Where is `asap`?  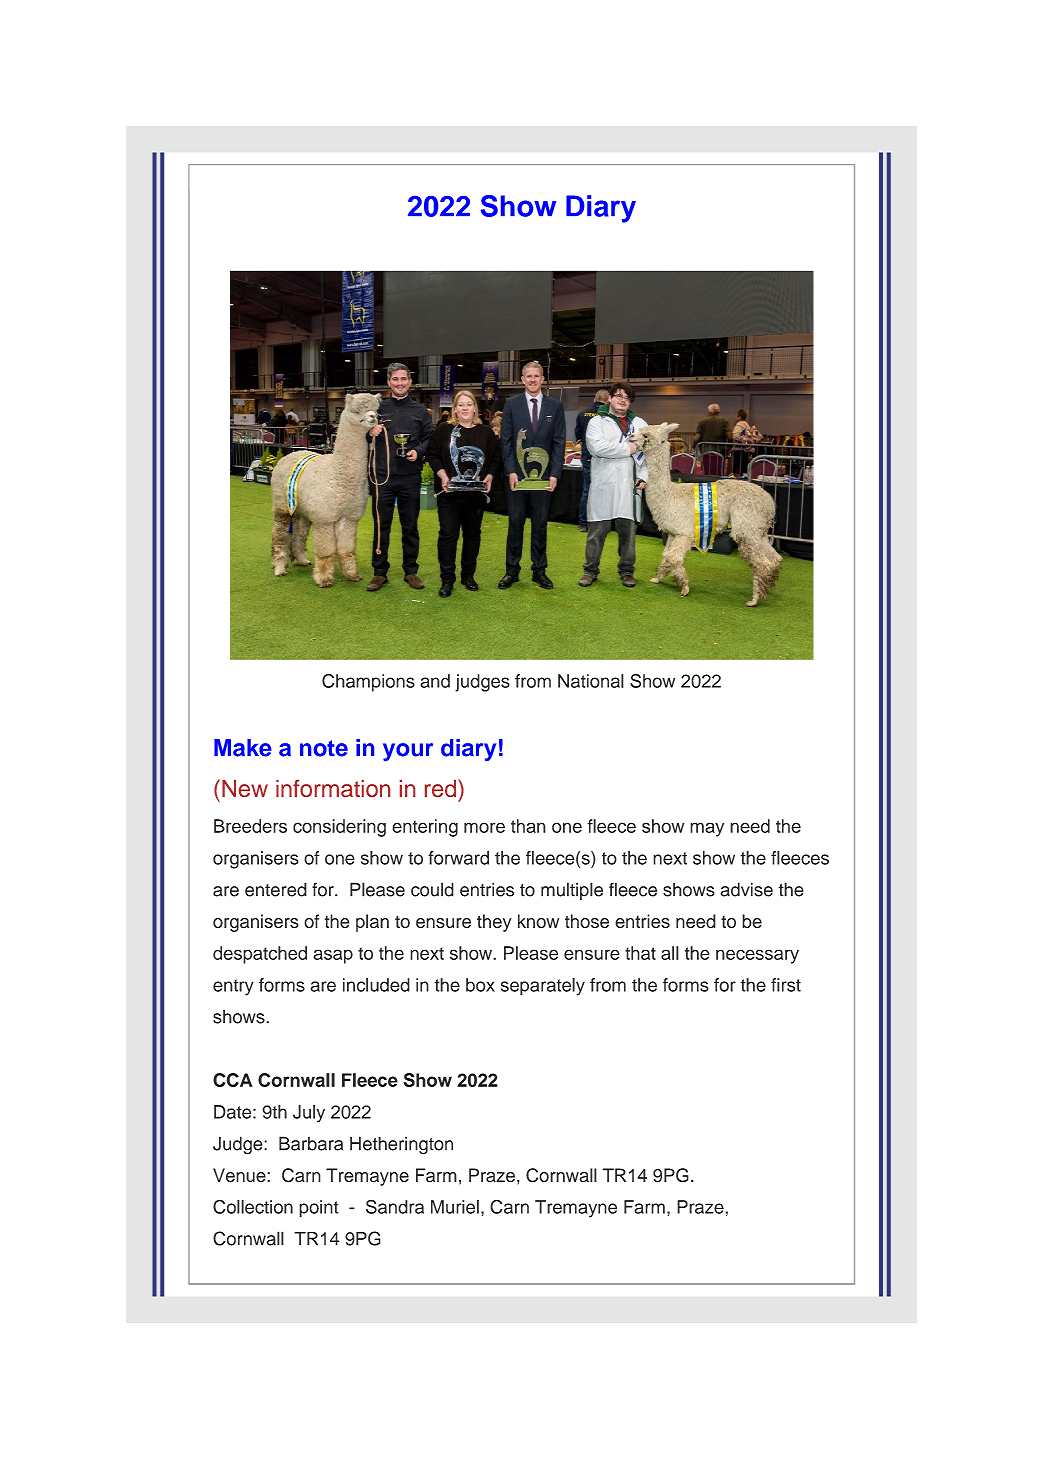 asap is located at coordinates (333, 956).
